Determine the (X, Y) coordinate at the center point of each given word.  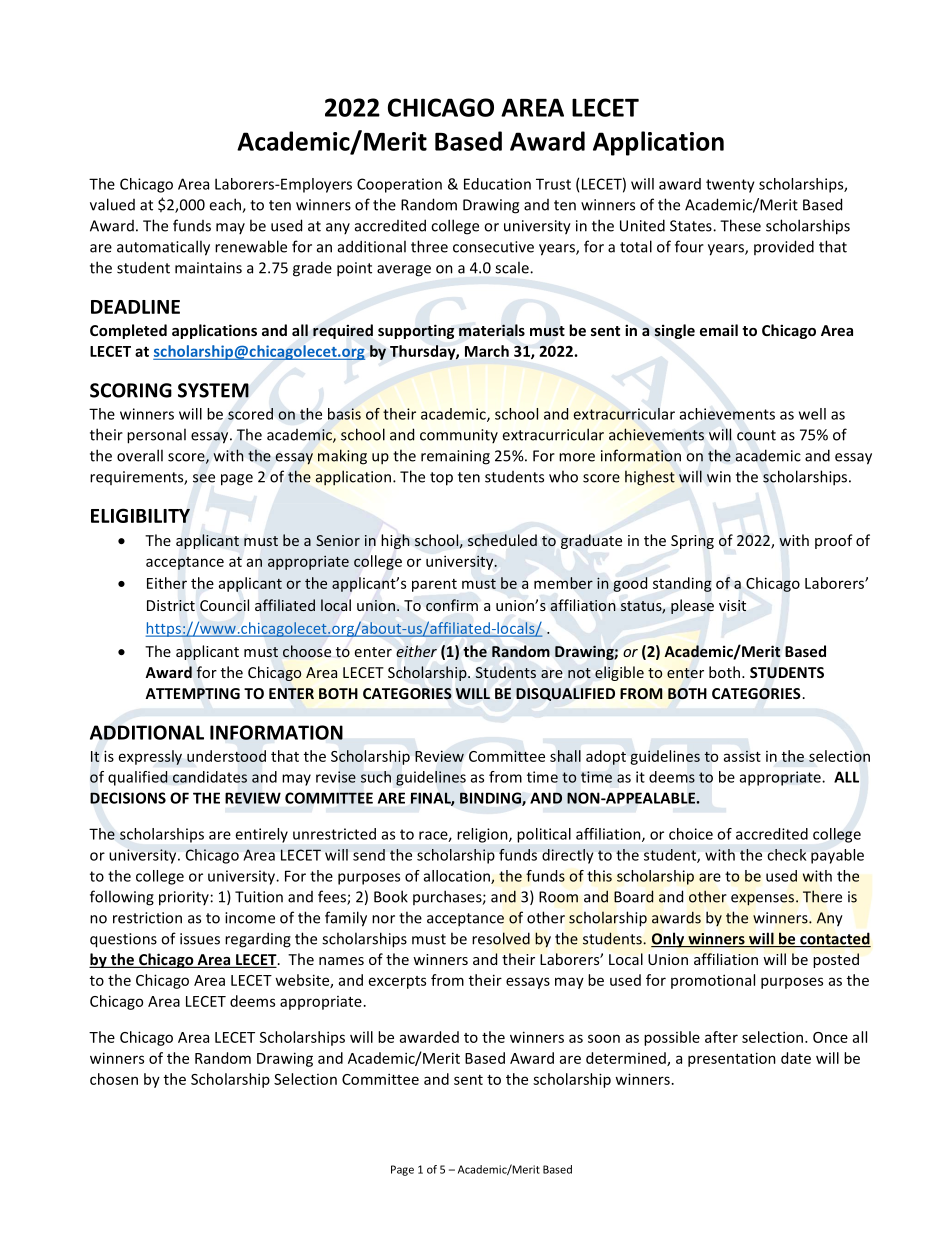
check (787, 855)
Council (224, 605)
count (756, 435)
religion (484, 835)
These (740, 225)
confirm (452, 605)
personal (156, 436)
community (459, 436)
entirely (262, 835)
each (226, 205)
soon (604, 1038)
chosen (114, 1079)
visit (732, 605)
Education (497, 184)
